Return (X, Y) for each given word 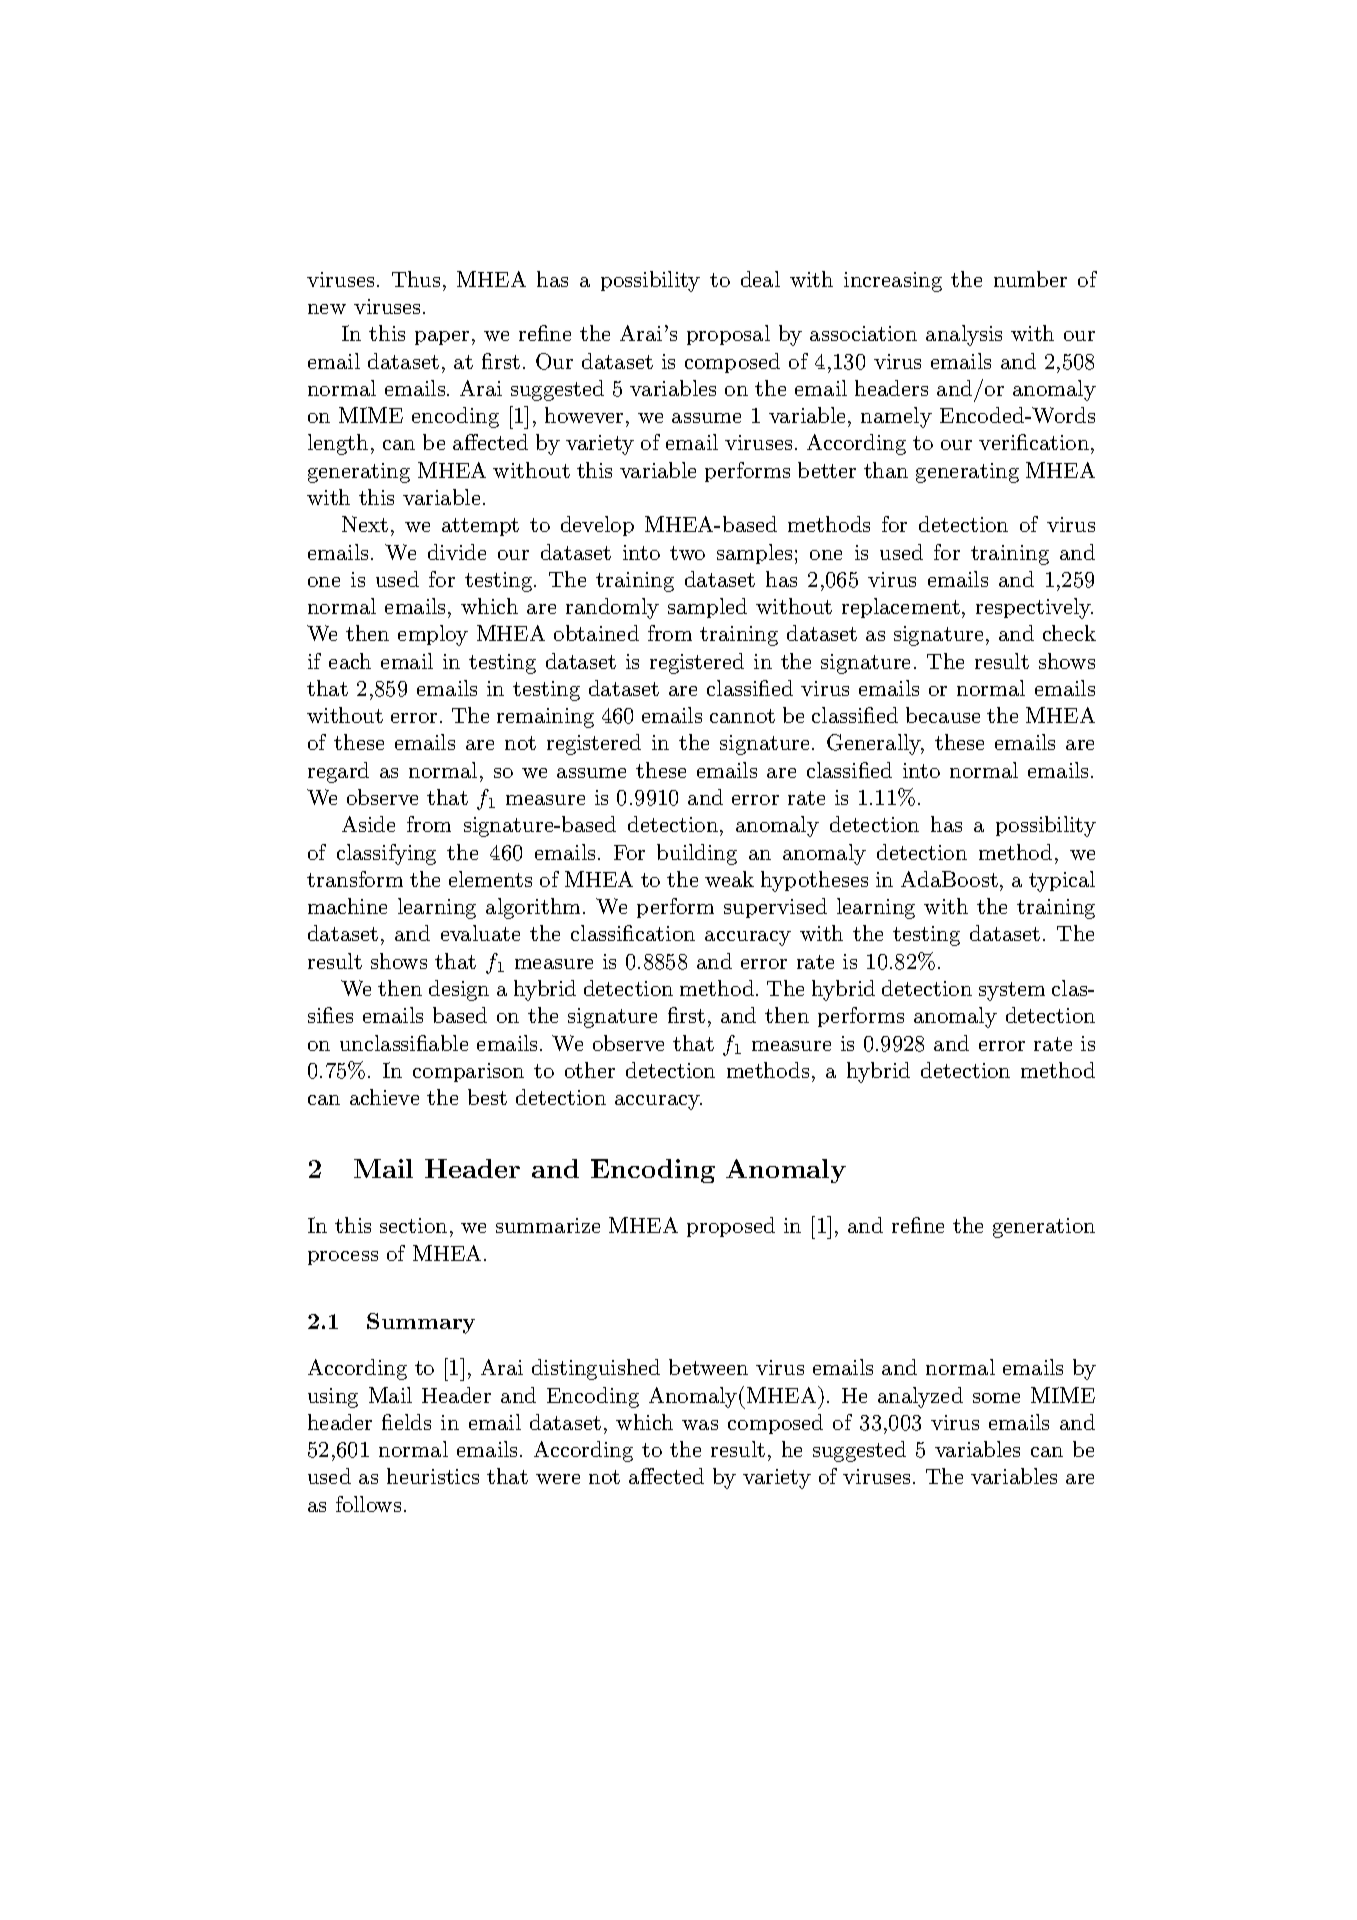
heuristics (433, 1476)
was (700, 1425)
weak (729, 879)
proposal (728, 335)
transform (355, 879)
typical (1062, 881)
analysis (964, 335)
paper (442, 338)
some (996, 1398)
